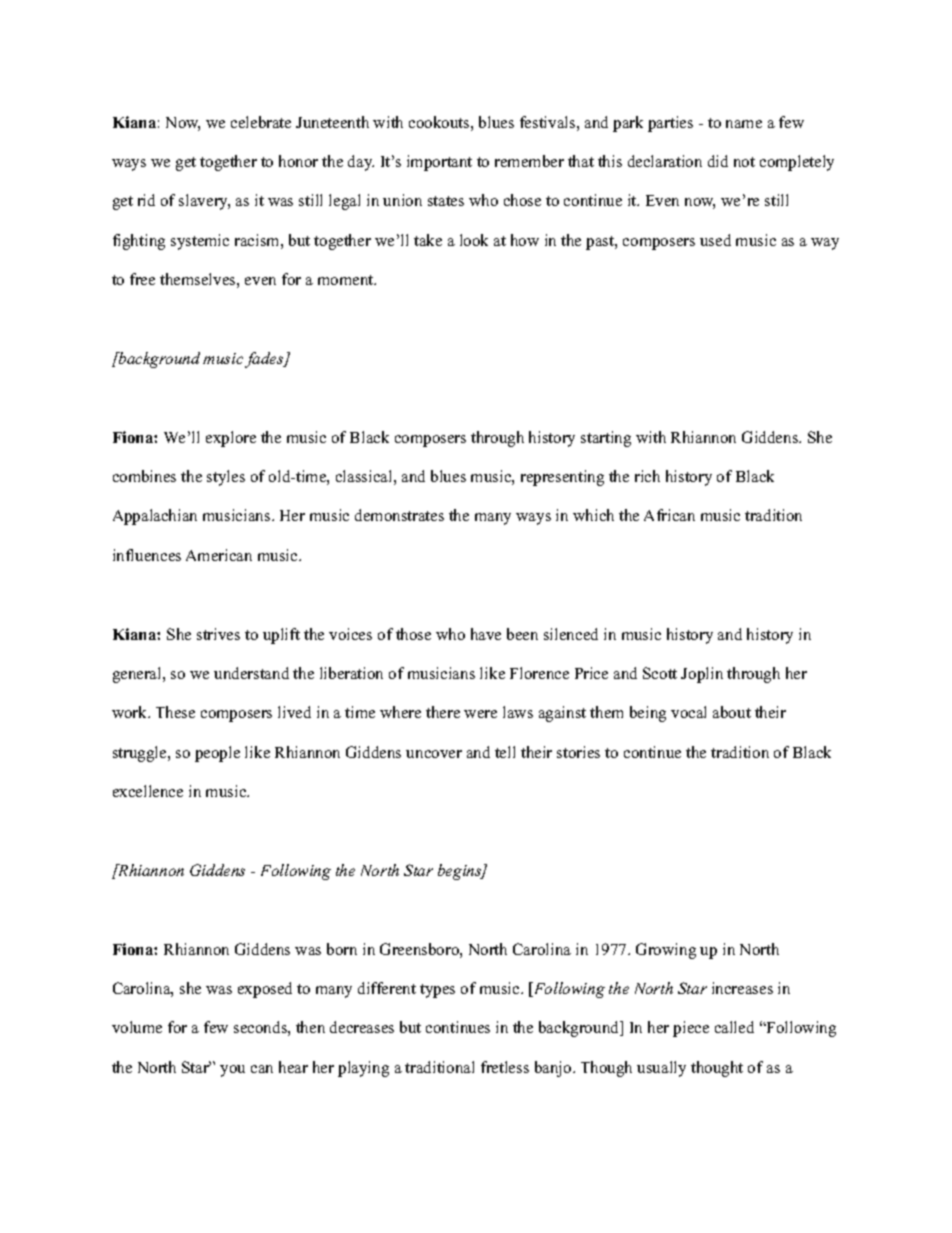  What do you see at coordinates (505, 1067) in the page?
I see `fretless` at bounding box center [505, 1067].
